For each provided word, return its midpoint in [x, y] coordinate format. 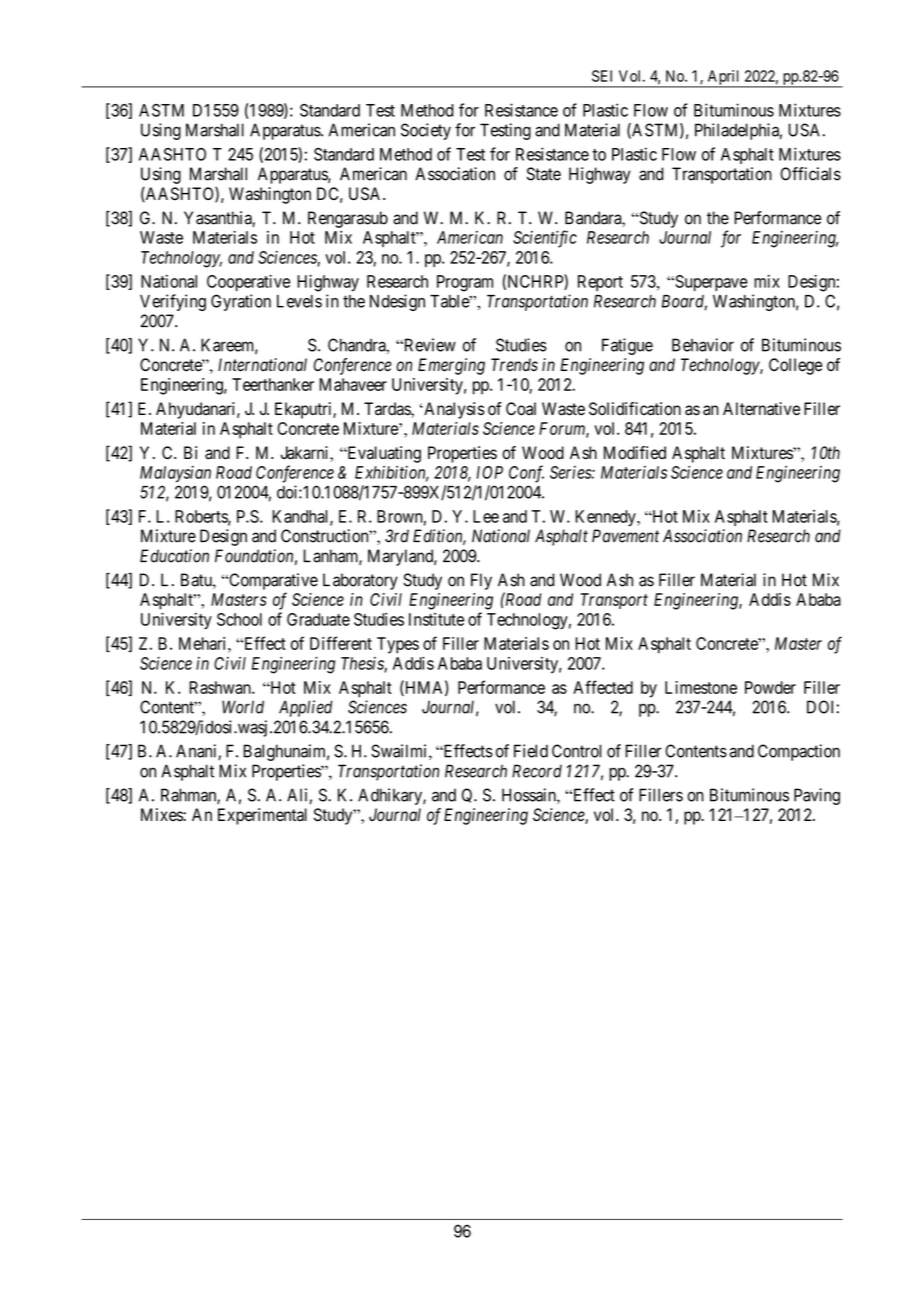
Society [426, 131]
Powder [770, 687]
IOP [490, 472]
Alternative [761, 409]
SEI [602, 76]
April [723, 78]
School [239, 619]
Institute [436, 619]
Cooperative [248, 282]
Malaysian [175, 474]
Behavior [703, 345]
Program [465, 283]
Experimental [262, 816]
